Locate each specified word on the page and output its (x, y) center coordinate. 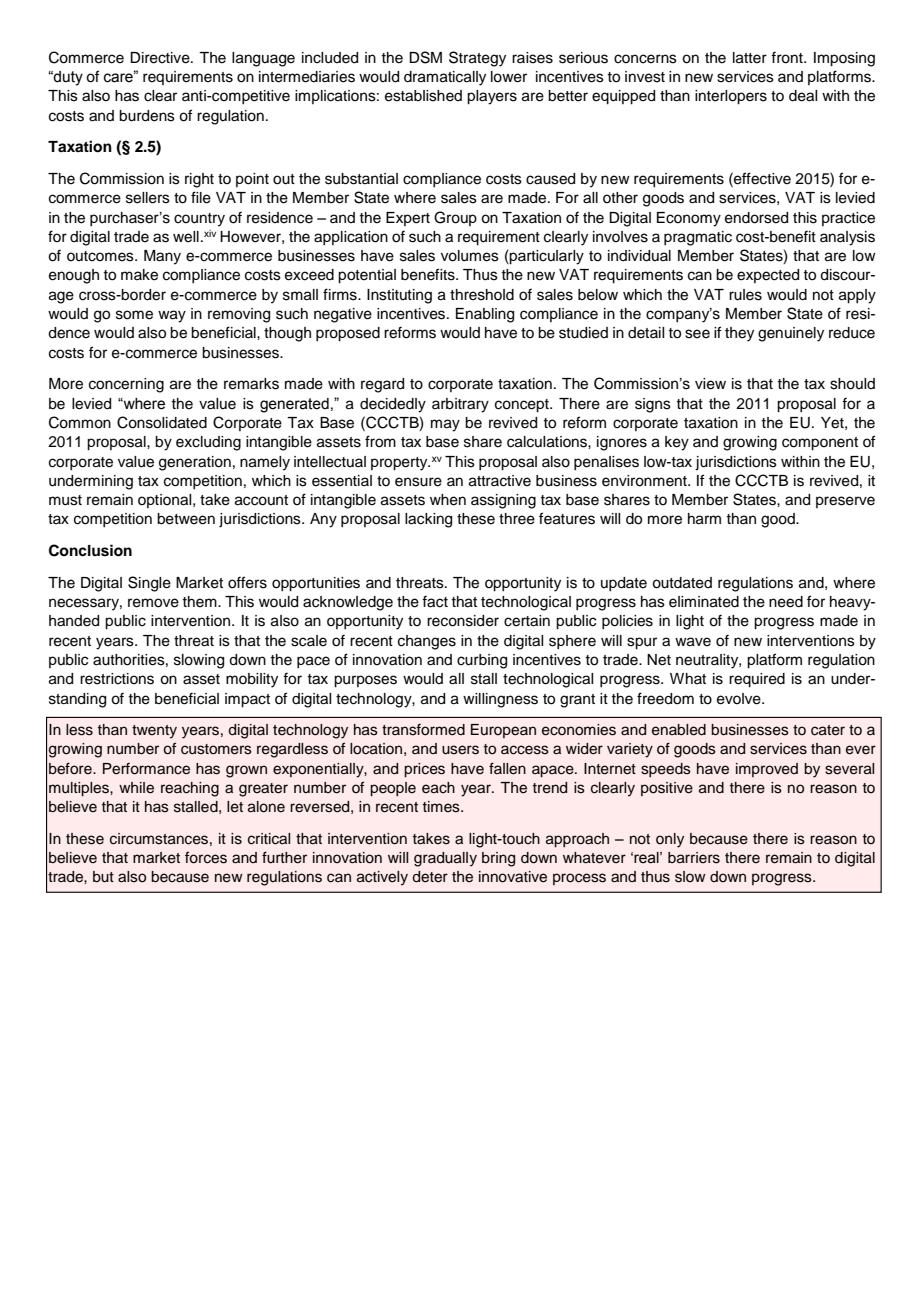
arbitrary (460, 405)
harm (704, 519)
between (186, 519)
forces (206, 857)
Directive (161, 58)
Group (455, 218)
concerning (126, 385)
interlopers (731, 97)
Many (162, 257)
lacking (428, 520)
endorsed (756, 218)
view (710, 384)
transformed (423, 729)
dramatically (445, 78)
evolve (740, 699)
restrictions (117, 679)
